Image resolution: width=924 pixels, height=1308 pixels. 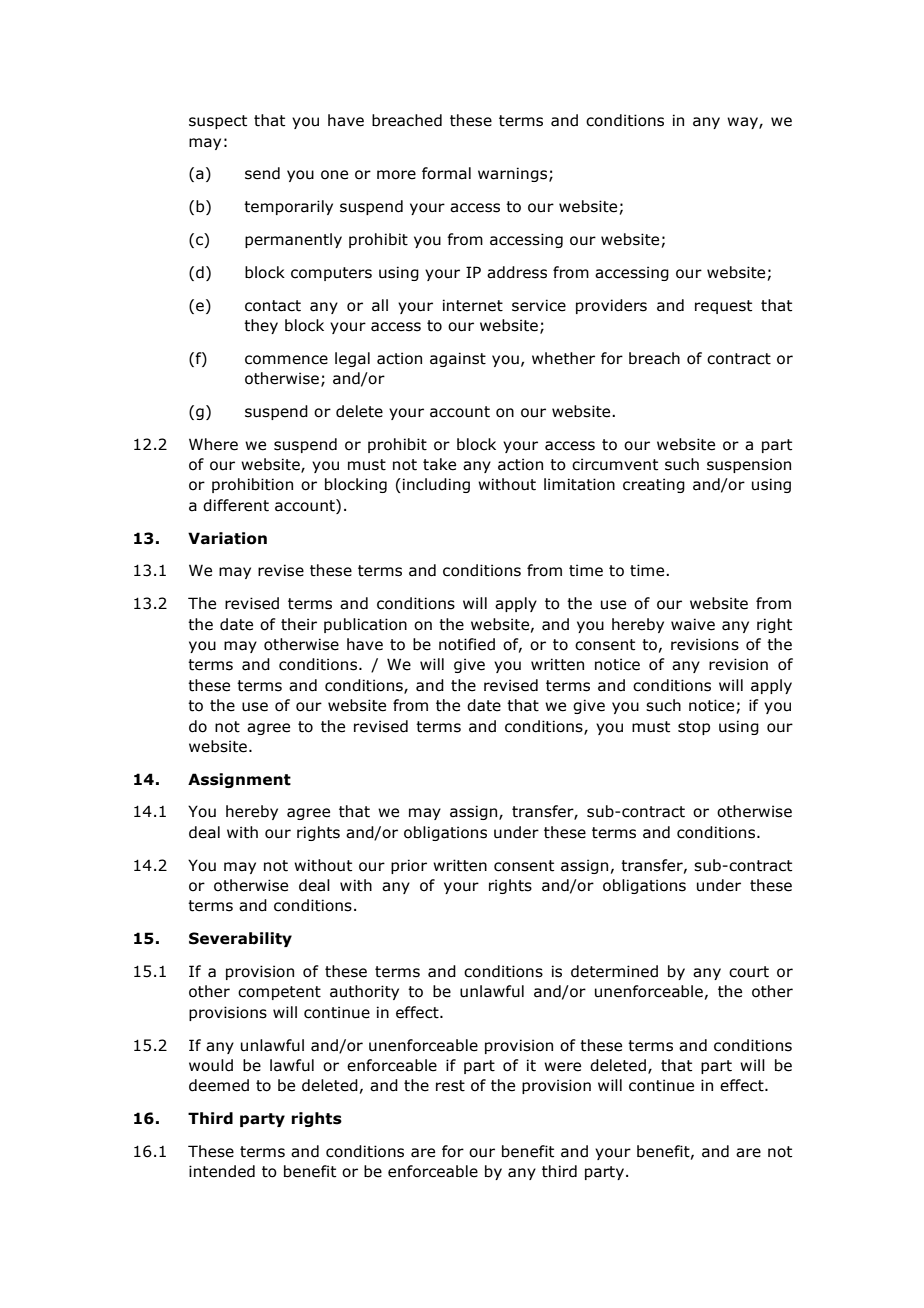 What do you see at coordinates (467, 644) in the image?
I see `notified` at bounding box center [467, 644].
